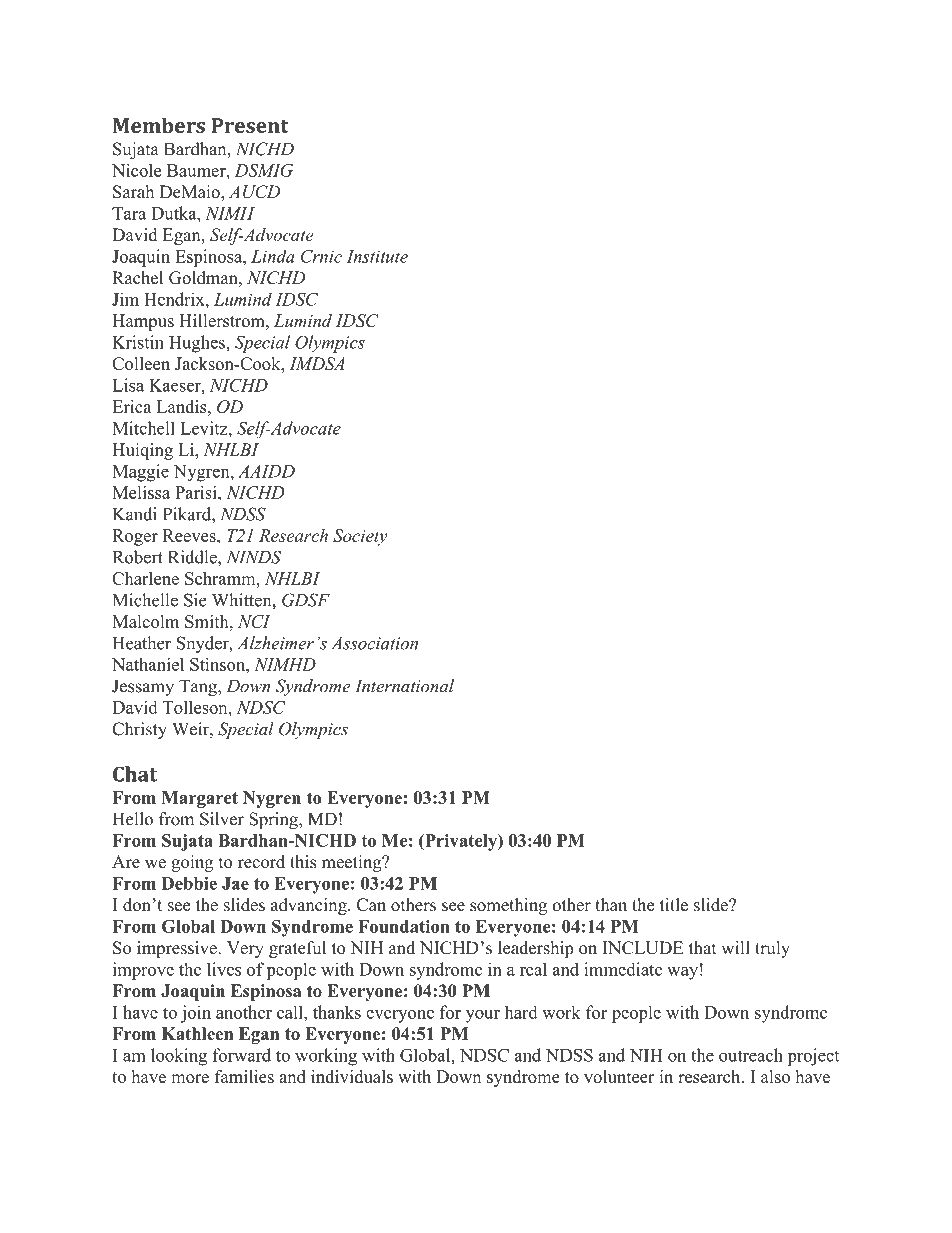 Image resolution: width=952 pixels, height=1233 pixels. What do you see at coordinates (483, 1016) in the page?
I see `your` at bounding box center [483, 1016].
